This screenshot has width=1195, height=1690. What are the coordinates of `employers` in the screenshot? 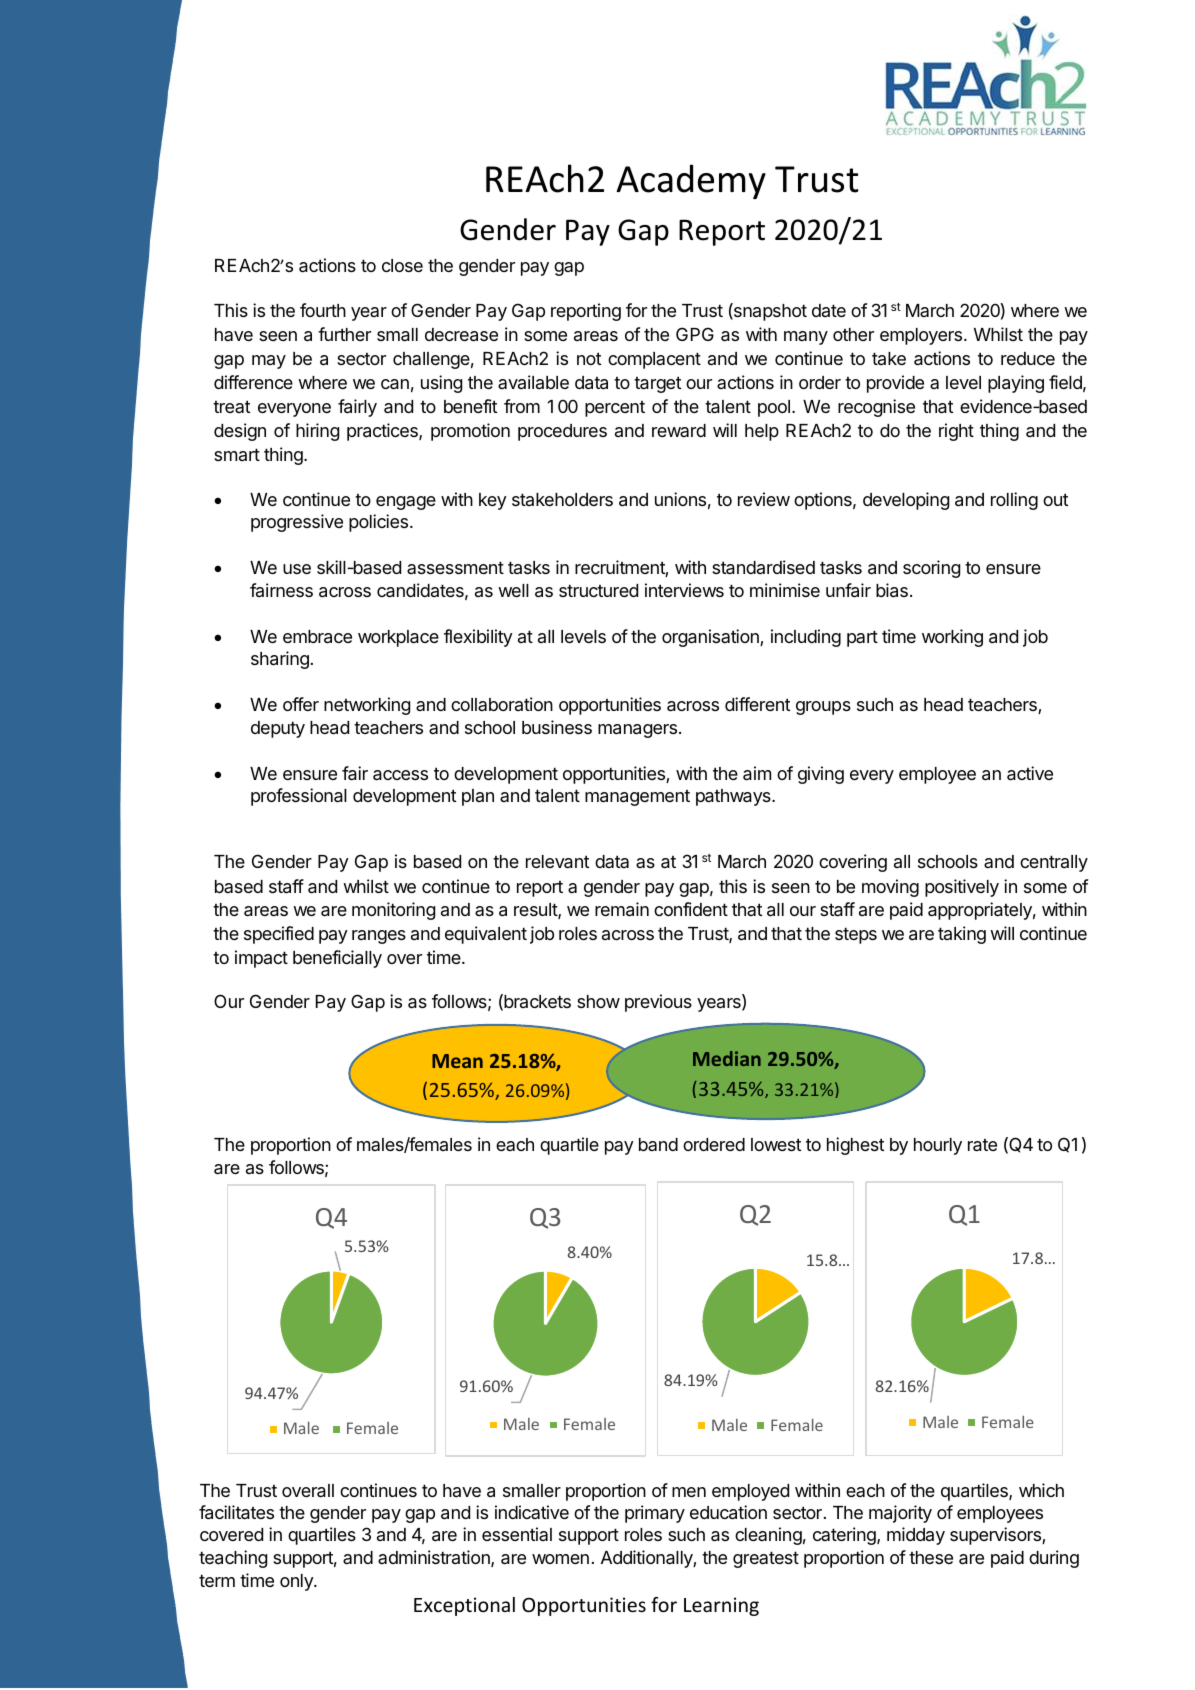 It's located at (921, 336).
